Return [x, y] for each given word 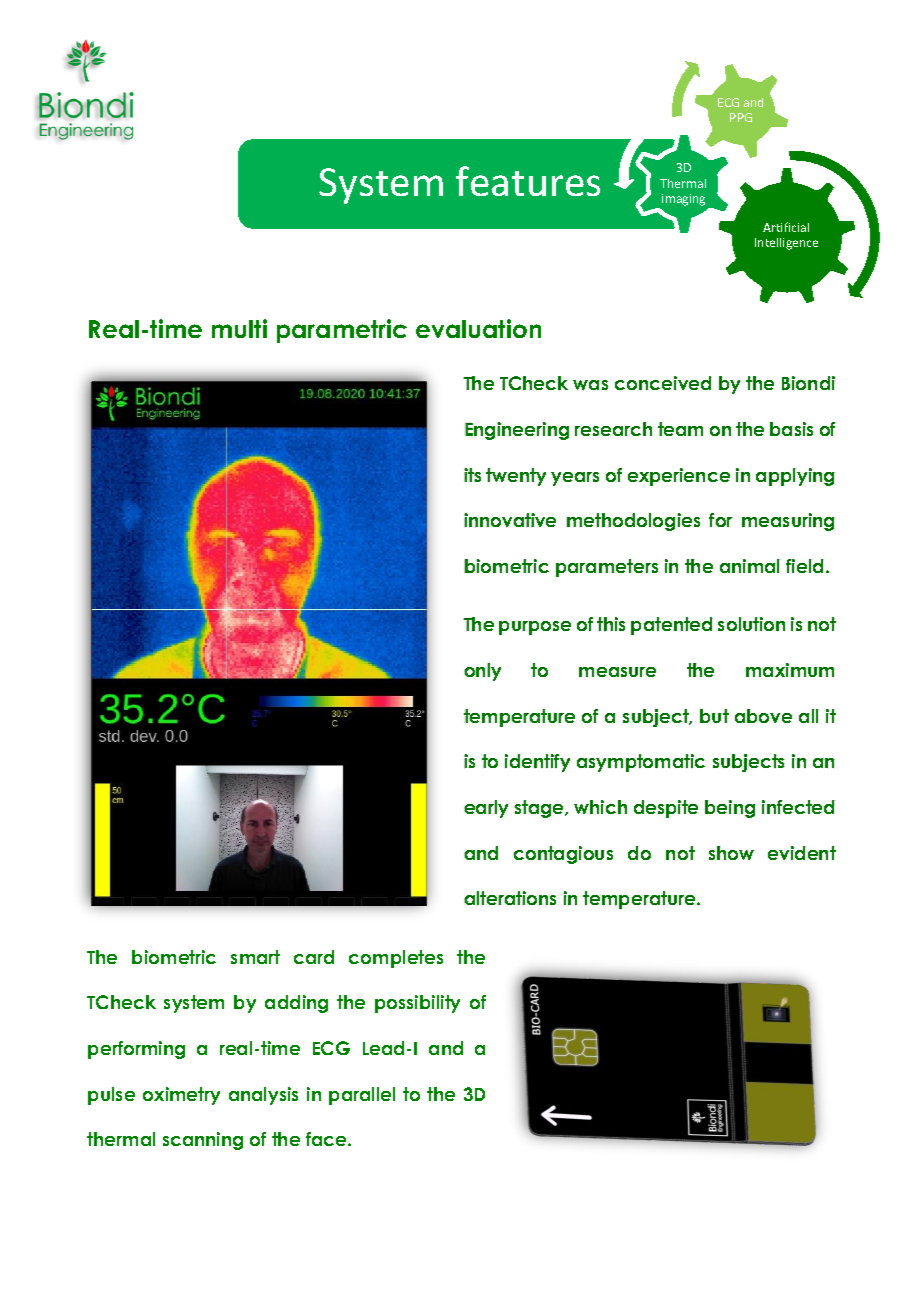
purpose [535, 628]
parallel [362, 1096]
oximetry [181, 1096]
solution [751, 624]
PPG [741, 117]
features [528, 181]
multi [239, 328]
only [482, 672]
